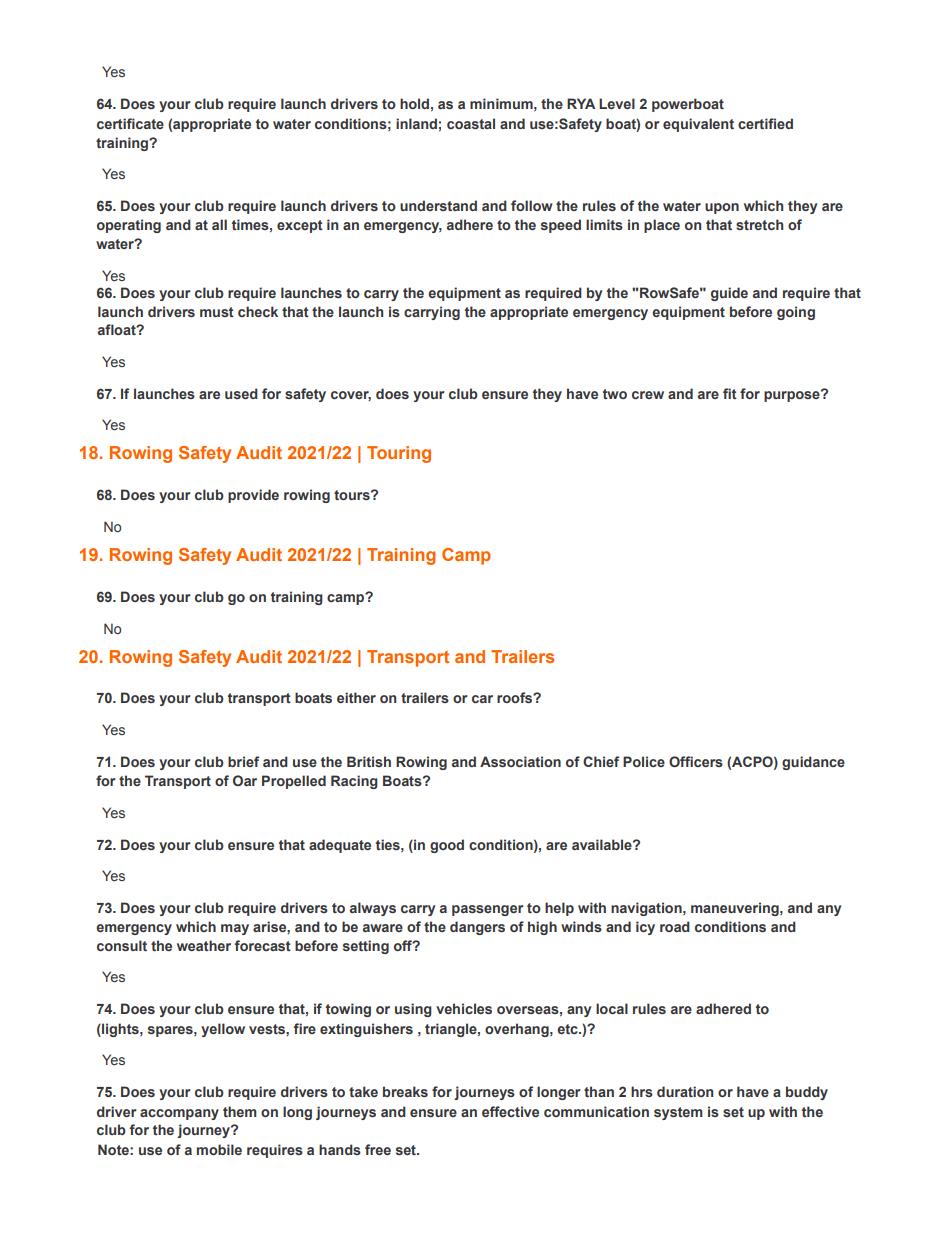  I want to click on Officers, so click(696, 761).
